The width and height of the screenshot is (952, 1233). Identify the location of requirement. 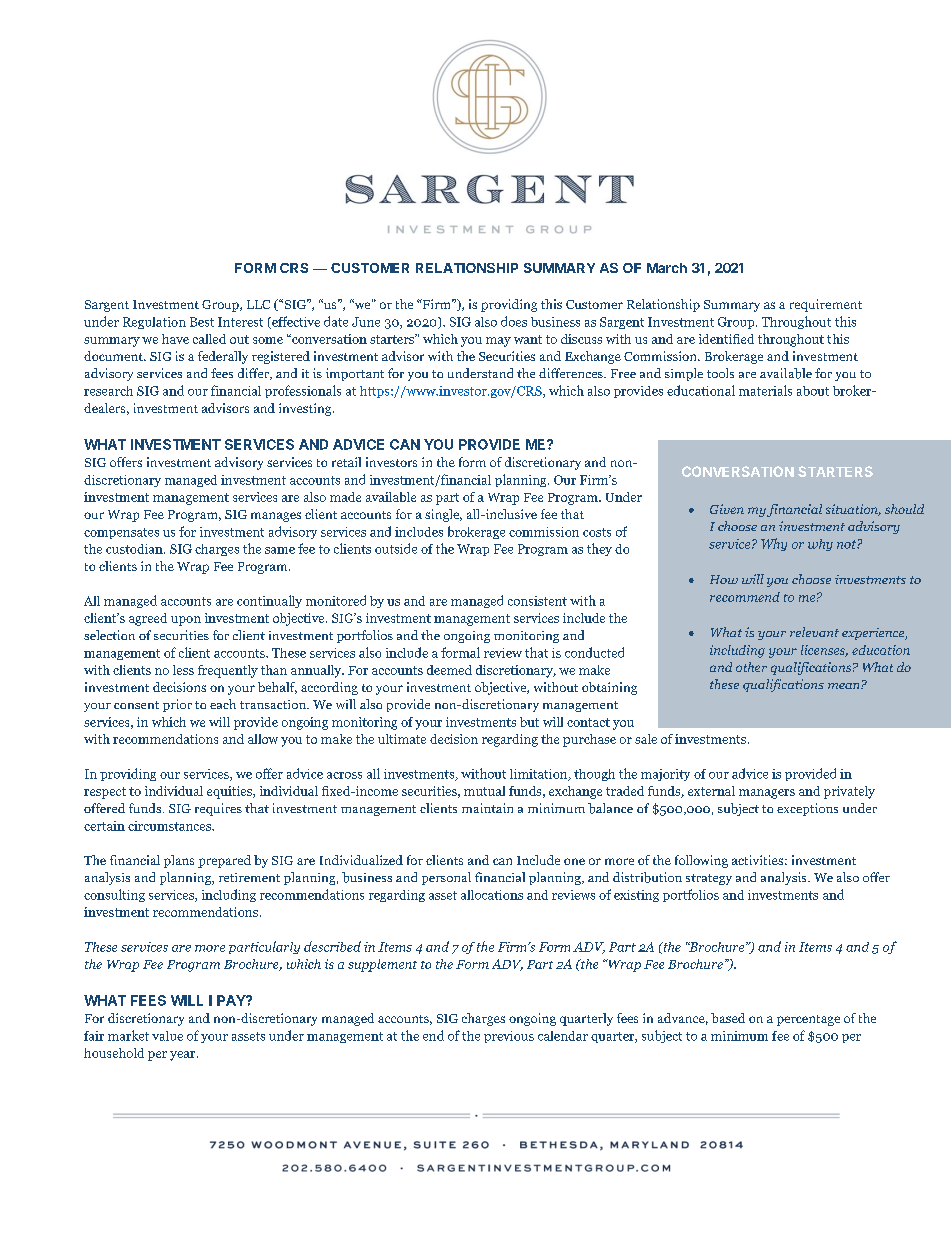
(826, 305).
